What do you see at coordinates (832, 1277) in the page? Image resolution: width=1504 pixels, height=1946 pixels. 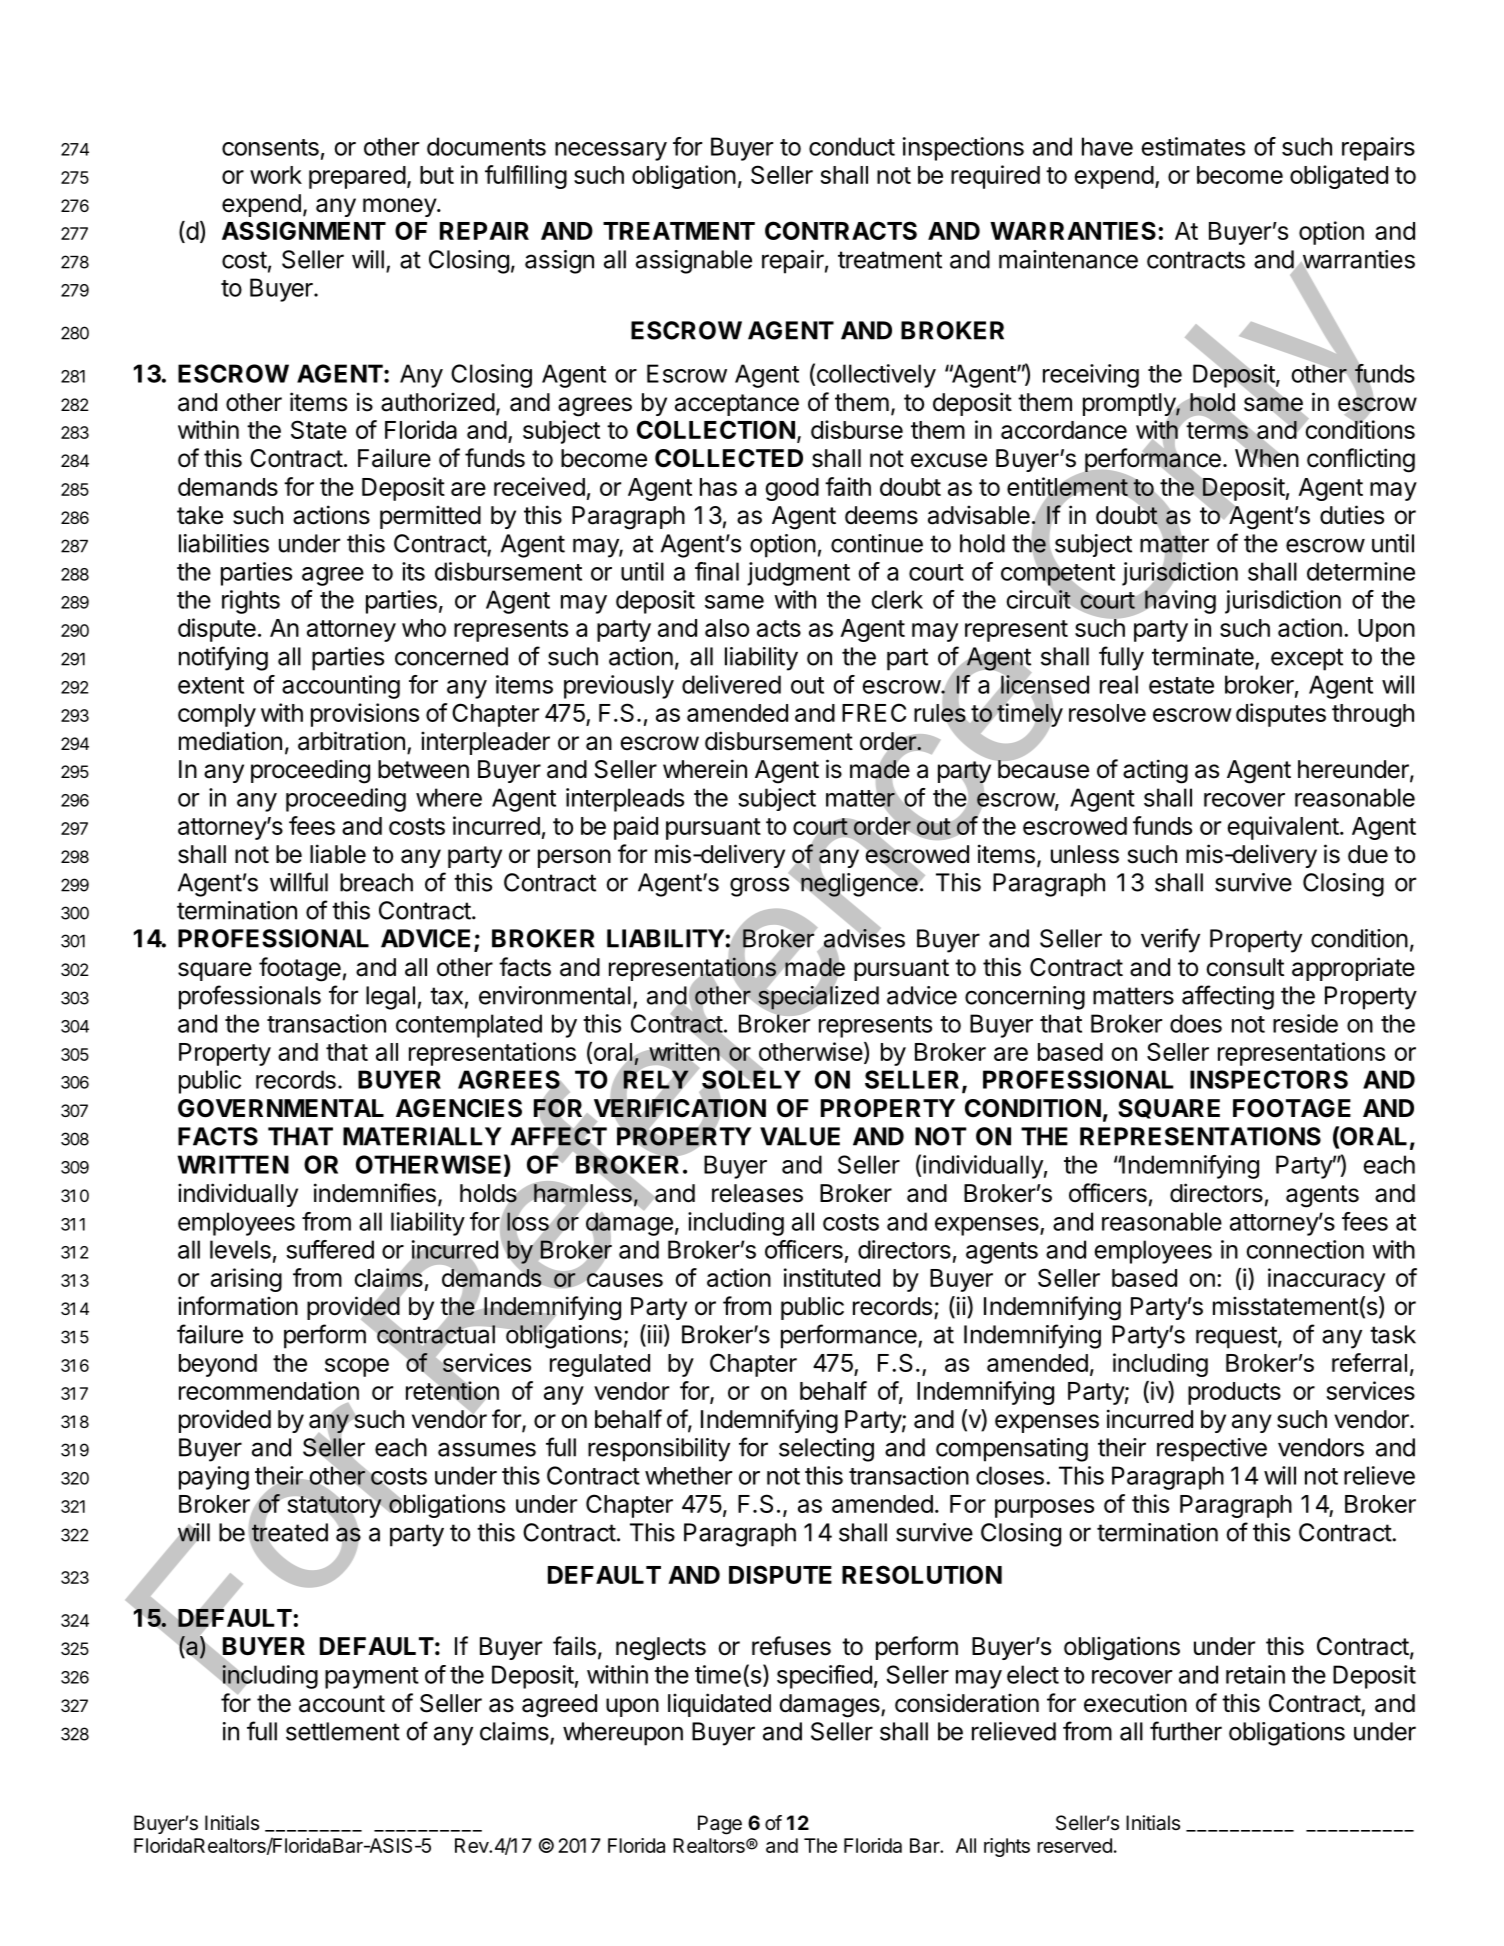 I see `instituted` at bounding box center [832, 1277].
